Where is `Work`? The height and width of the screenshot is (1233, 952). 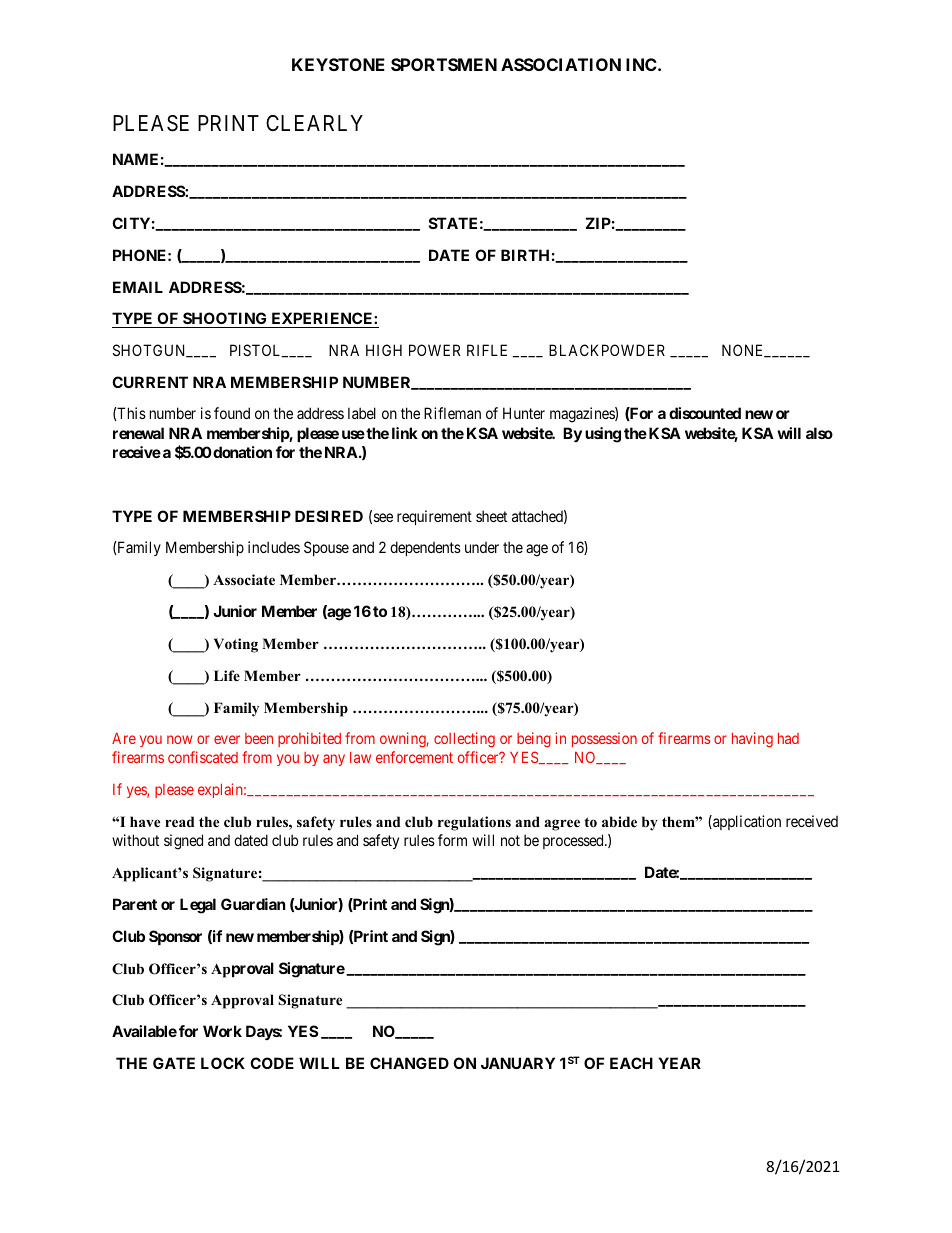 Work is located at coordinates (222, 1031).
